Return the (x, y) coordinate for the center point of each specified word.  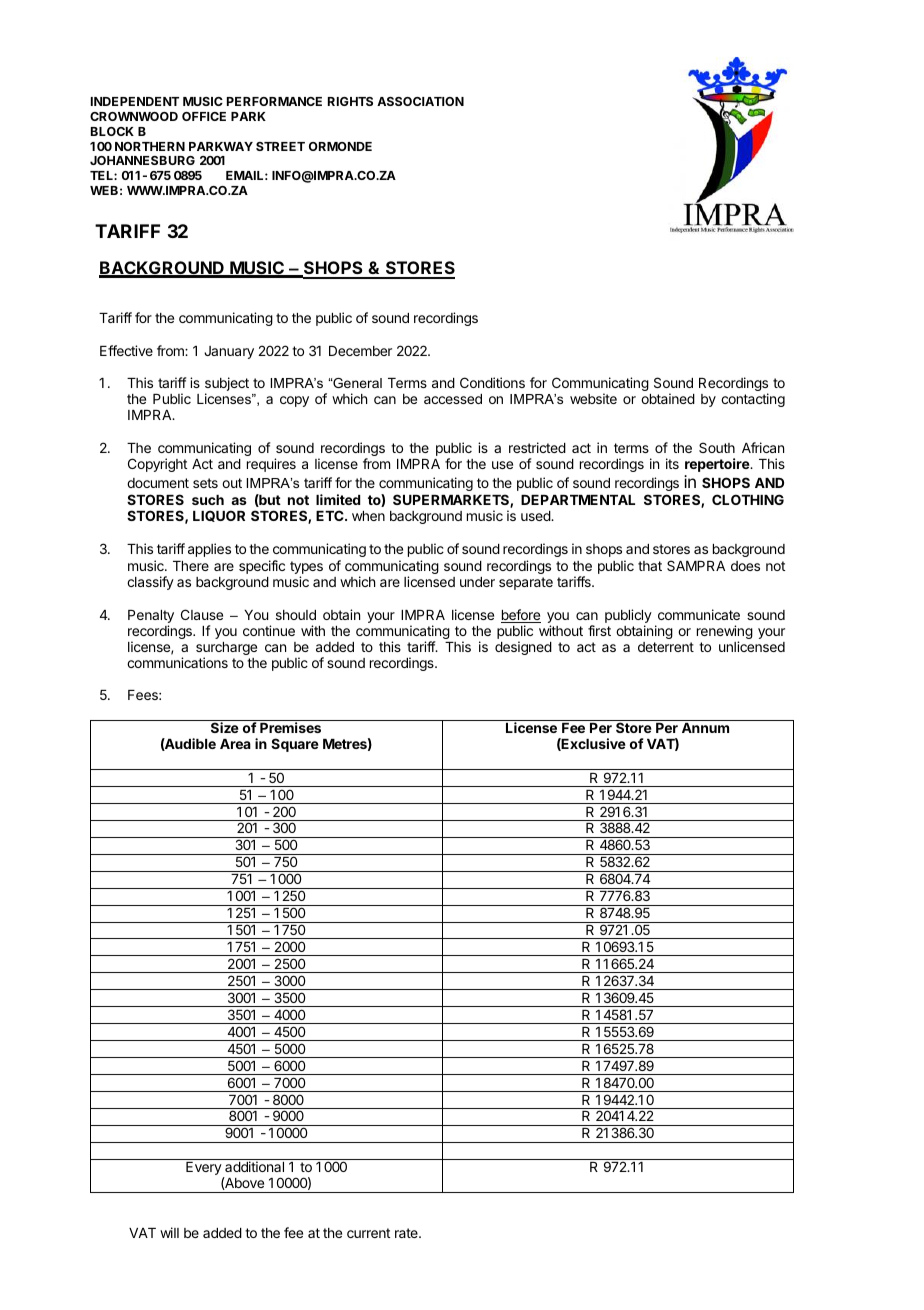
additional (254, 1166)
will (169, 1232)
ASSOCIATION (420, 101)
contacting (753, 400)
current (368, 1233)
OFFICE (204, 116)
